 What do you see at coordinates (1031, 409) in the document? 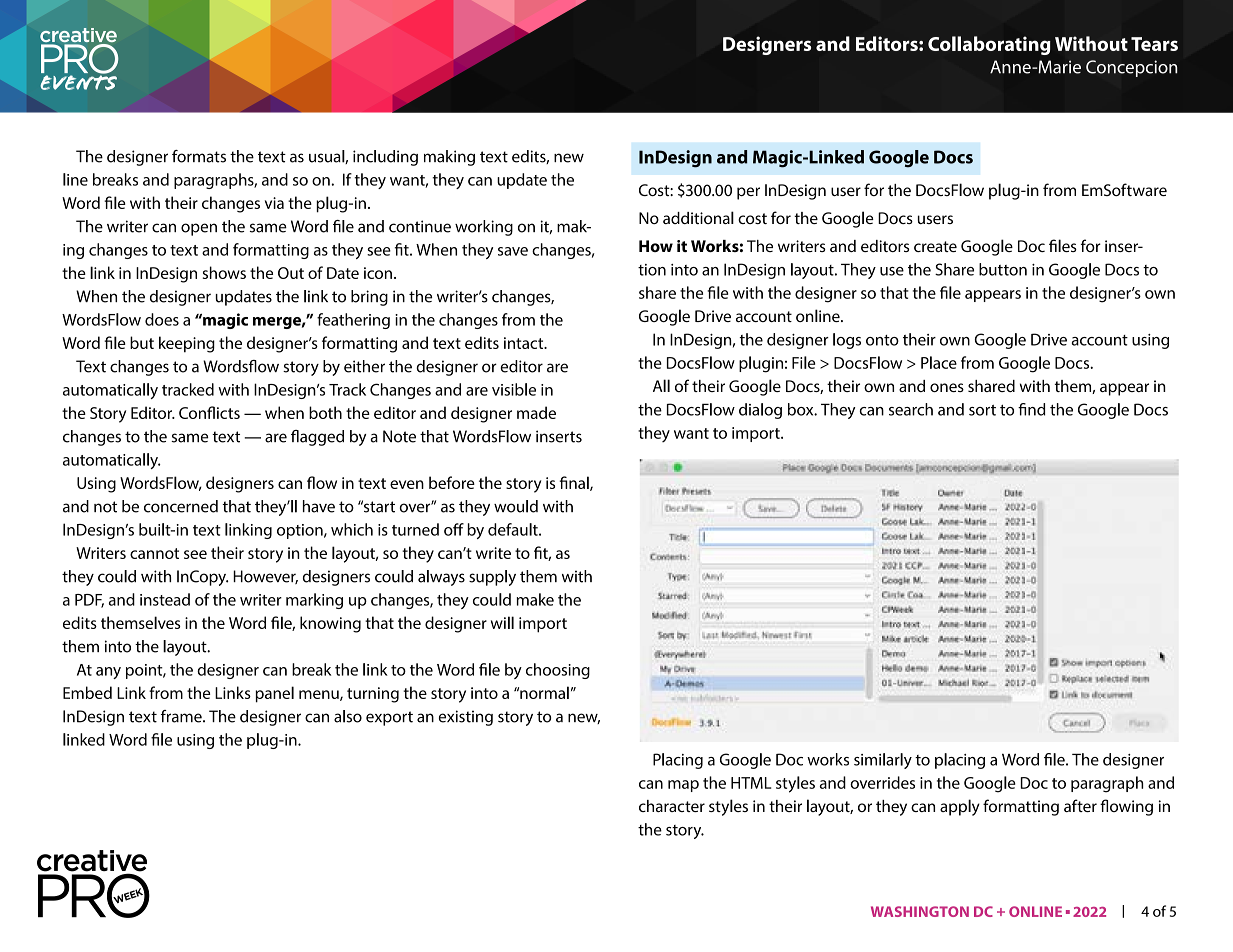
I see `find` at bounding box center [1031, 409].
